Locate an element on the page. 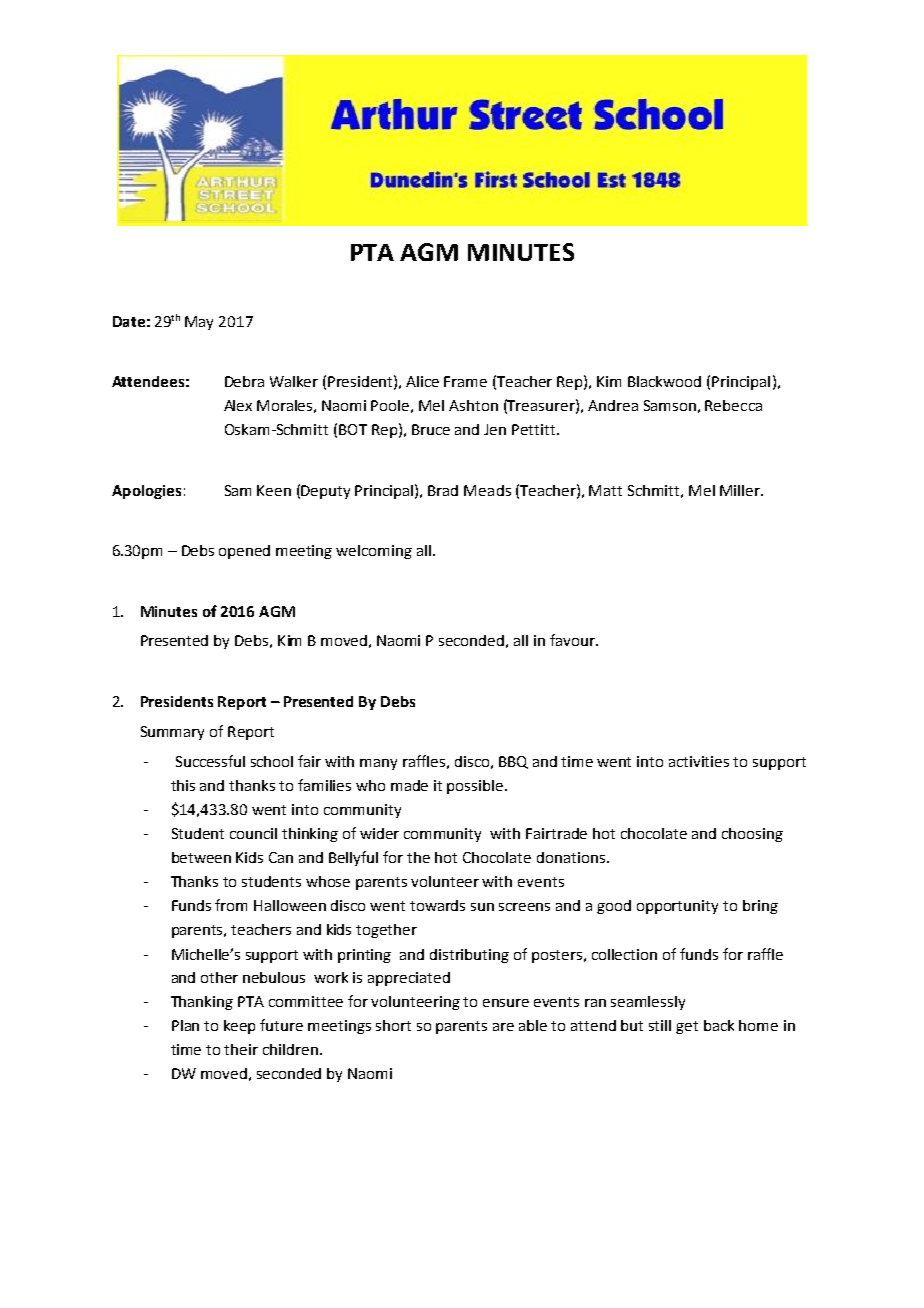 Image resolution: width=924 pixels, height=1308 pixels. May is located at coordinates (199, 323).
